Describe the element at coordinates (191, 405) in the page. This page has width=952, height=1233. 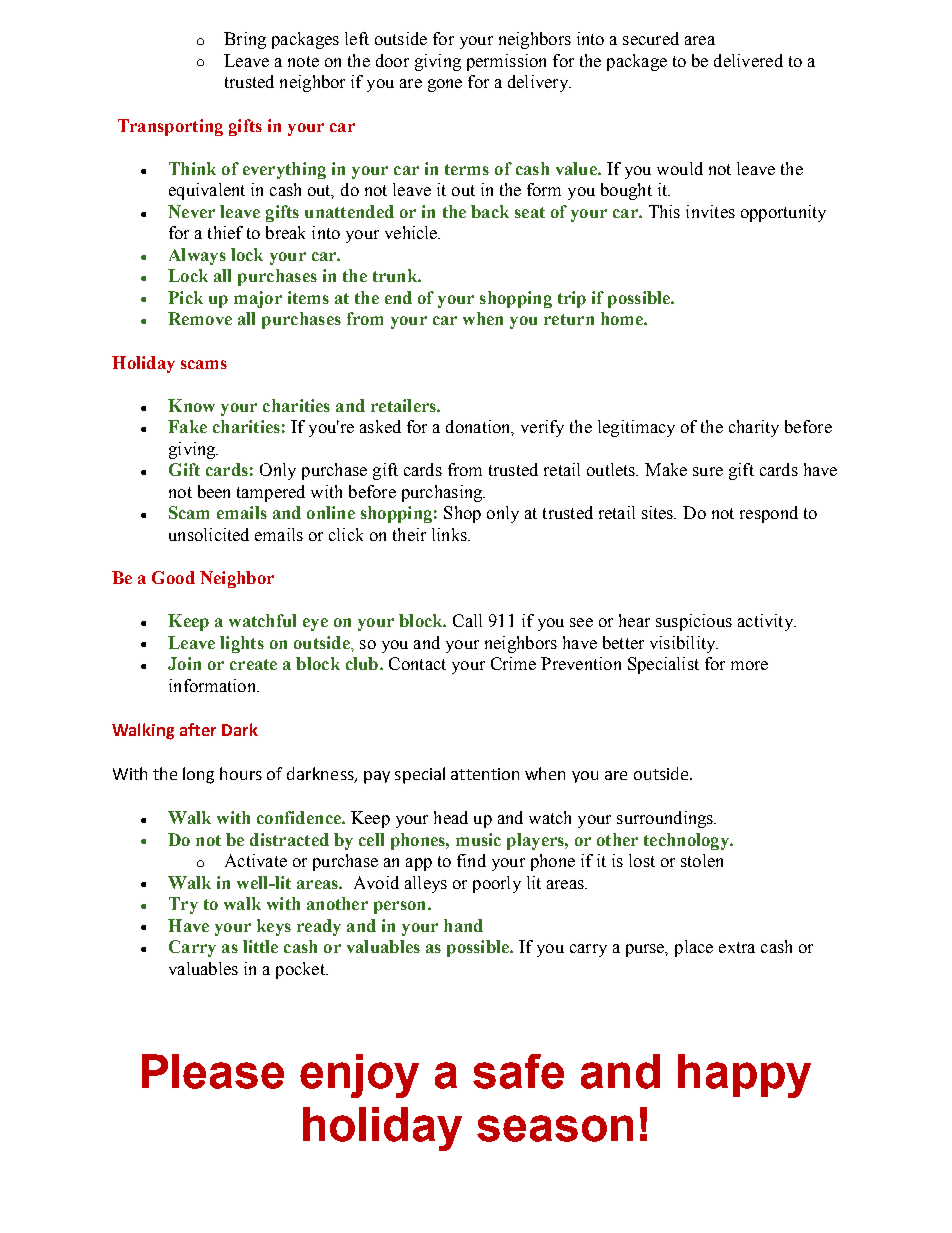
I see `Know` at that location.
